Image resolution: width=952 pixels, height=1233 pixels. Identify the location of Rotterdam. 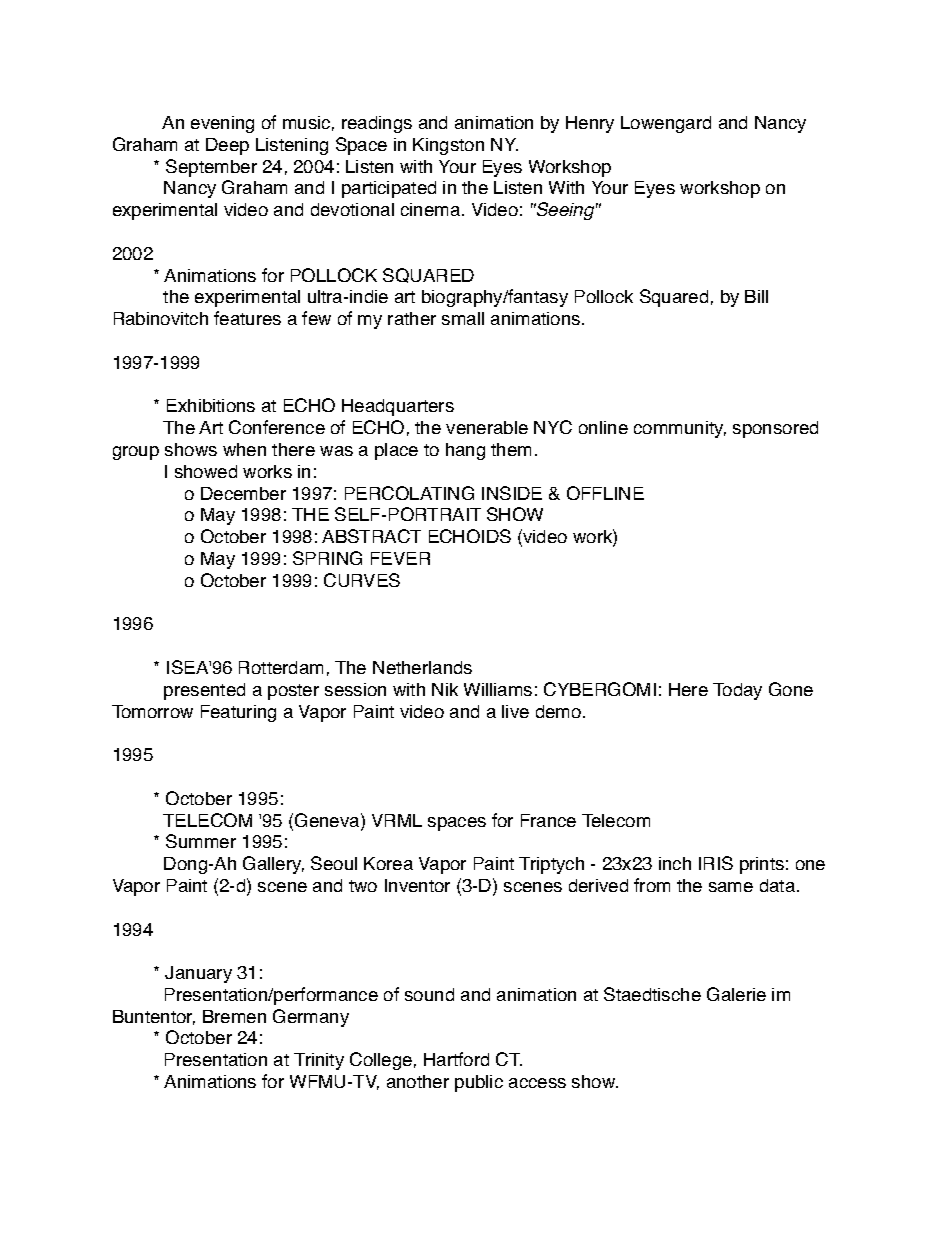
(281, 667).
